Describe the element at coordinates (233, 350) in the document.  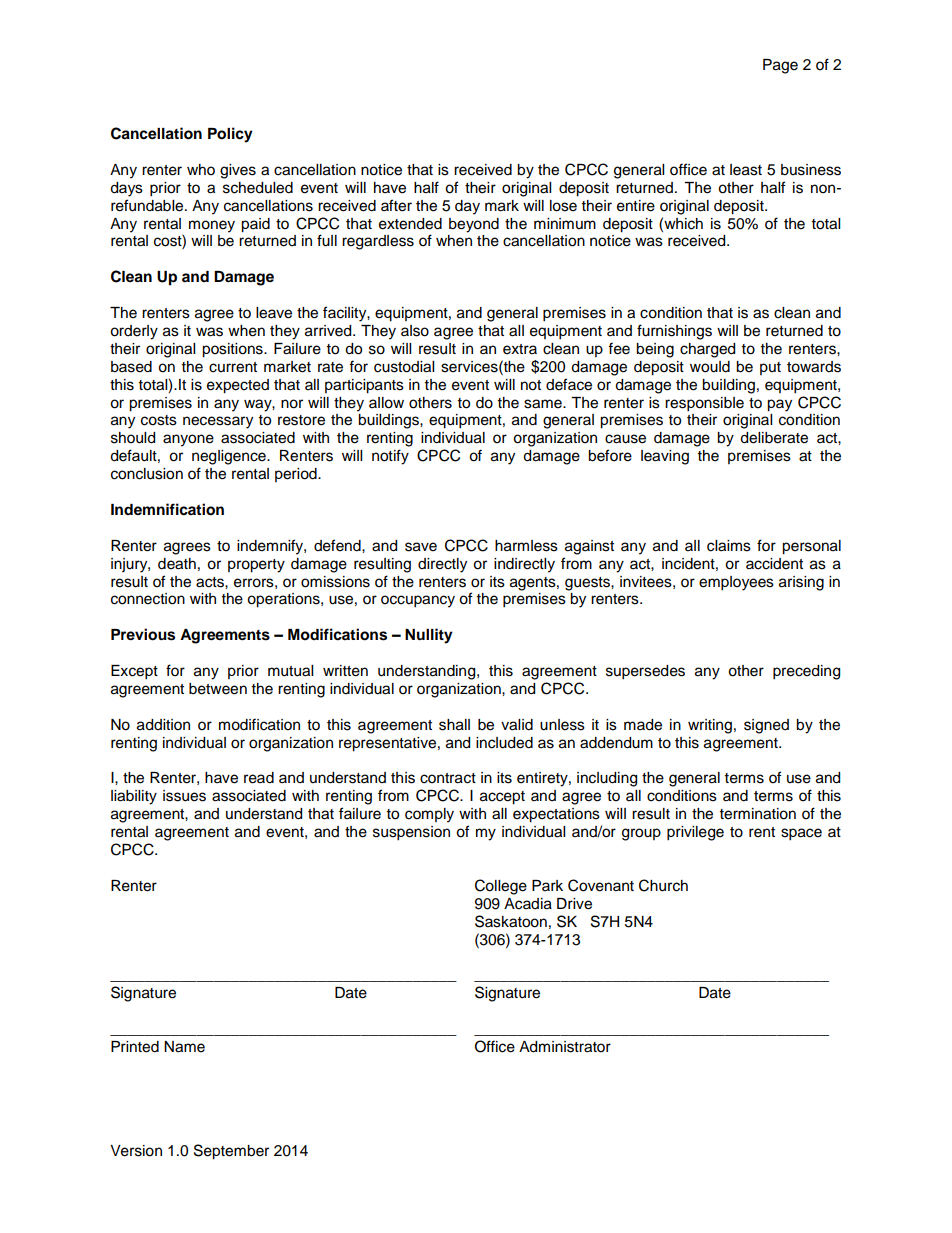
I see `positions` at that location.
